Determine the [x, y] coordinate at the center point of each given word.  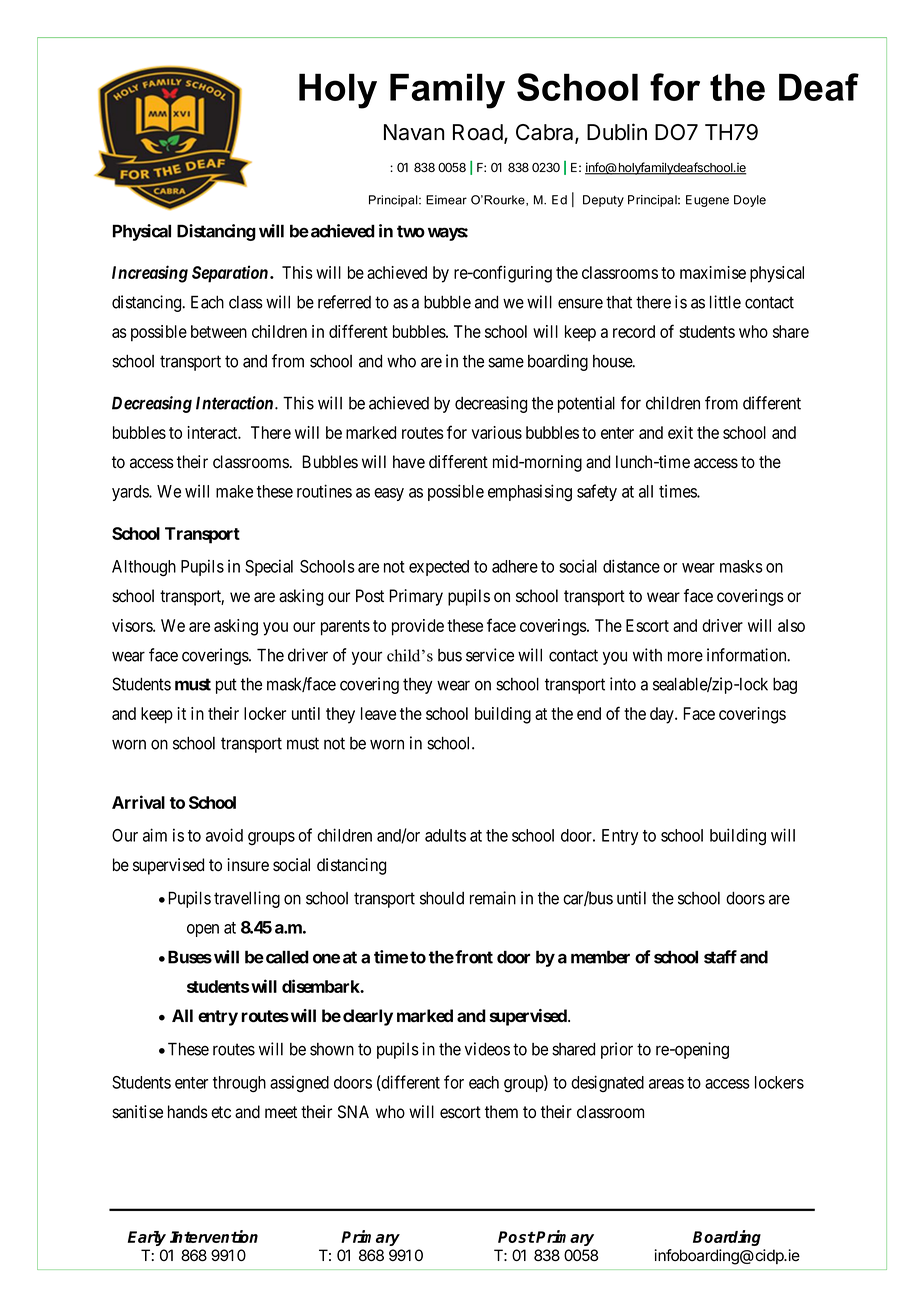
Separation [230, 274]
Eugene [707, 201]
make [234, 491]
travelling [247, 899]
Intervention [214, 1236]
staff [720, 957]
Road [478, 132]
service [490, 655]
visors [133, 625]
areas [666, 1084]
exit [680, 432]
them [501, 1112]
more [685, 656]
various [497, 432]
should [442, 898]
